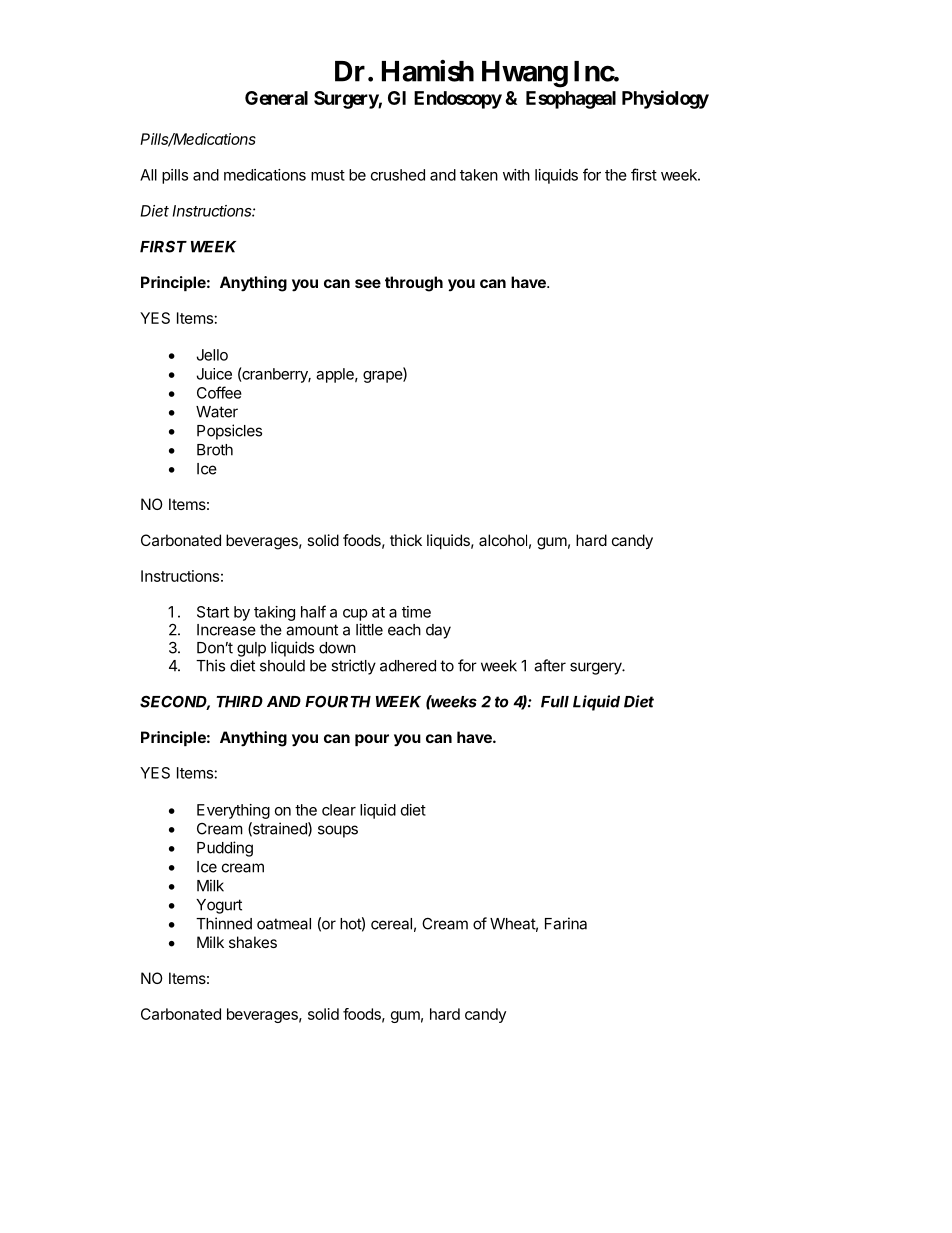 This document has width=952, height=1233. What do you see at coordinates (276, 98) in the document?
I see `General` at bounding box center [276, 98].
